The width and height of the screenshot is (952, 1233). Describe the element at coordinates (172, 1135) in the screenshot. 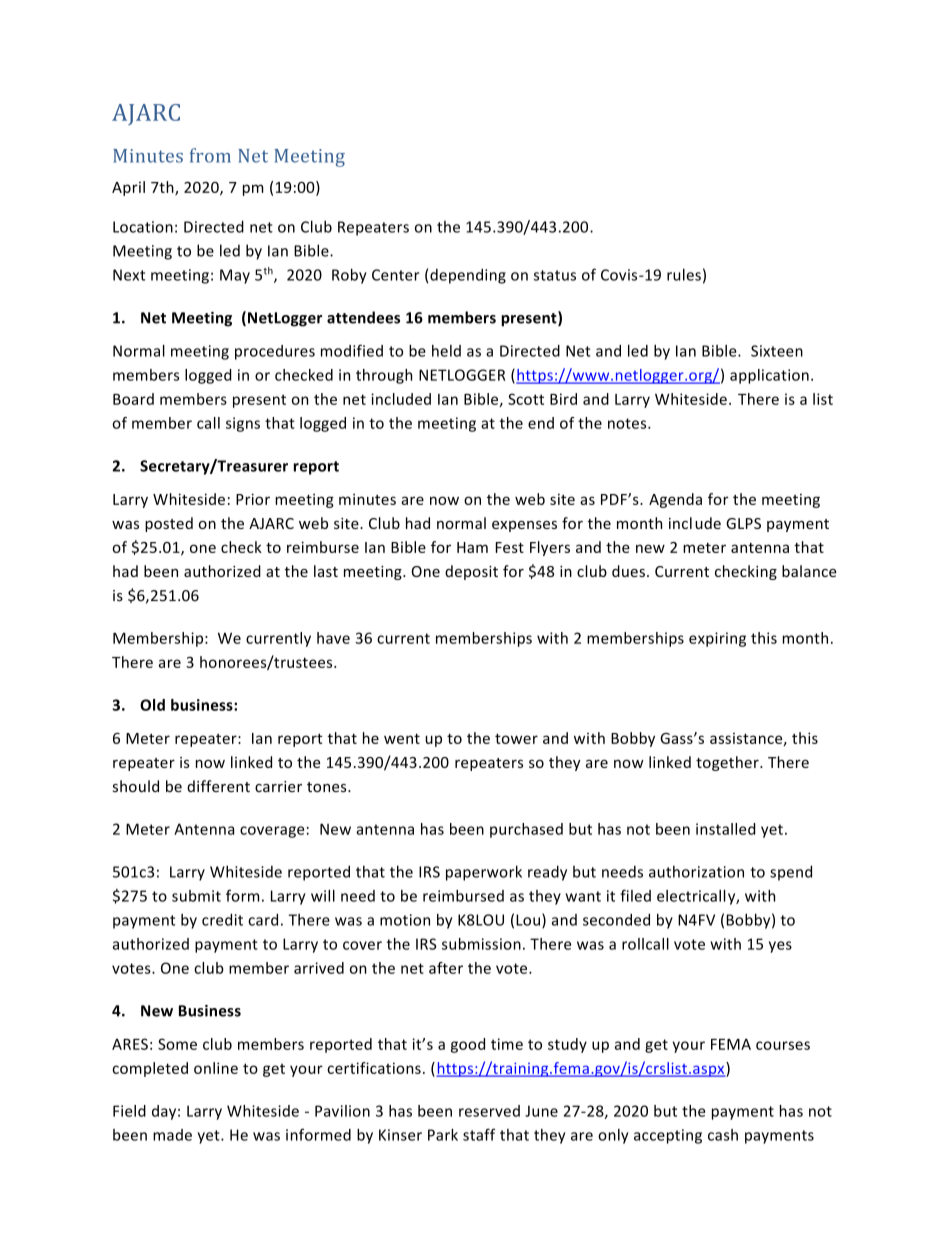

I see `made` at that location.
